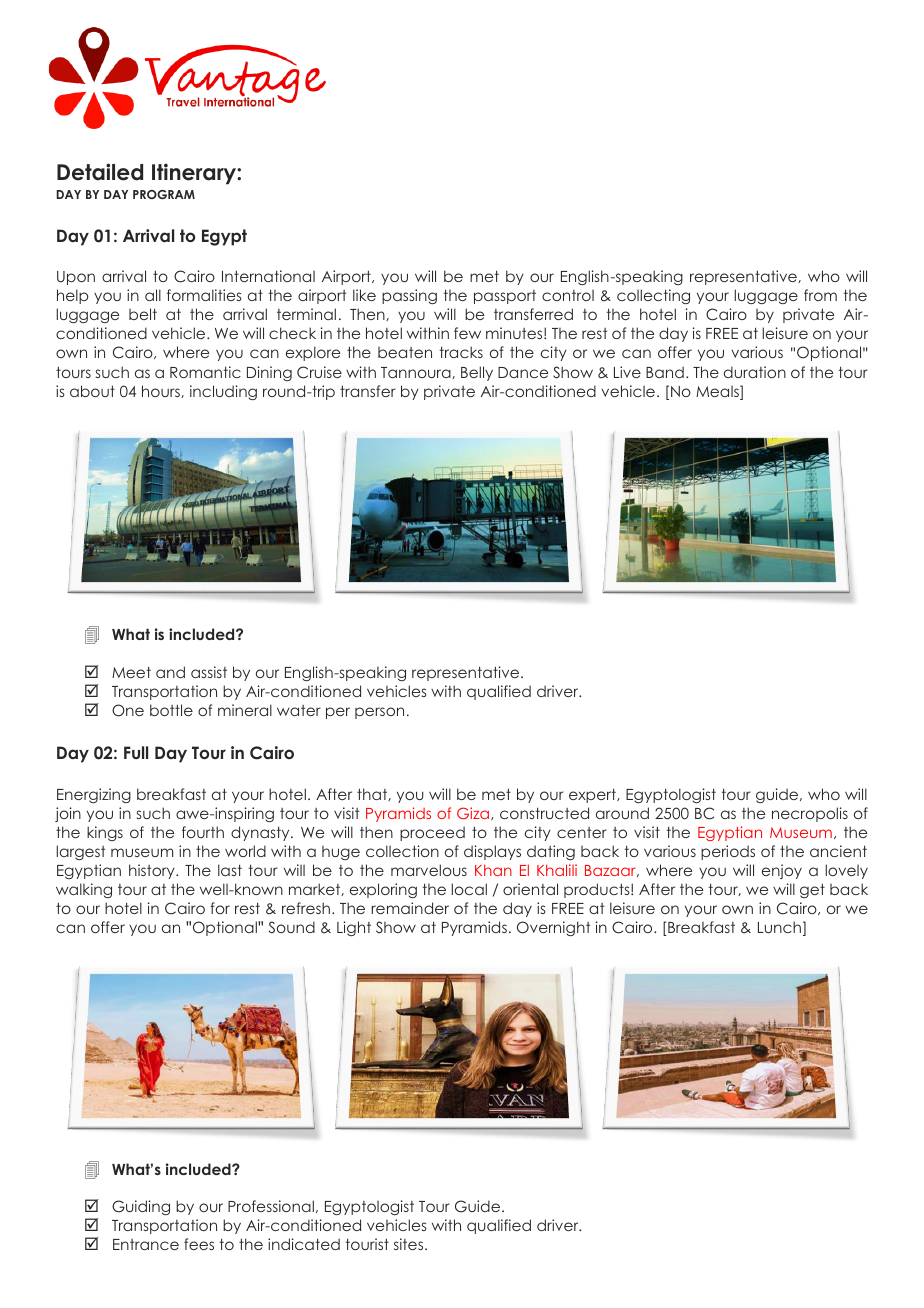 The image size is (924, 1308). I want to click on indicated, so click(304, 1244).
